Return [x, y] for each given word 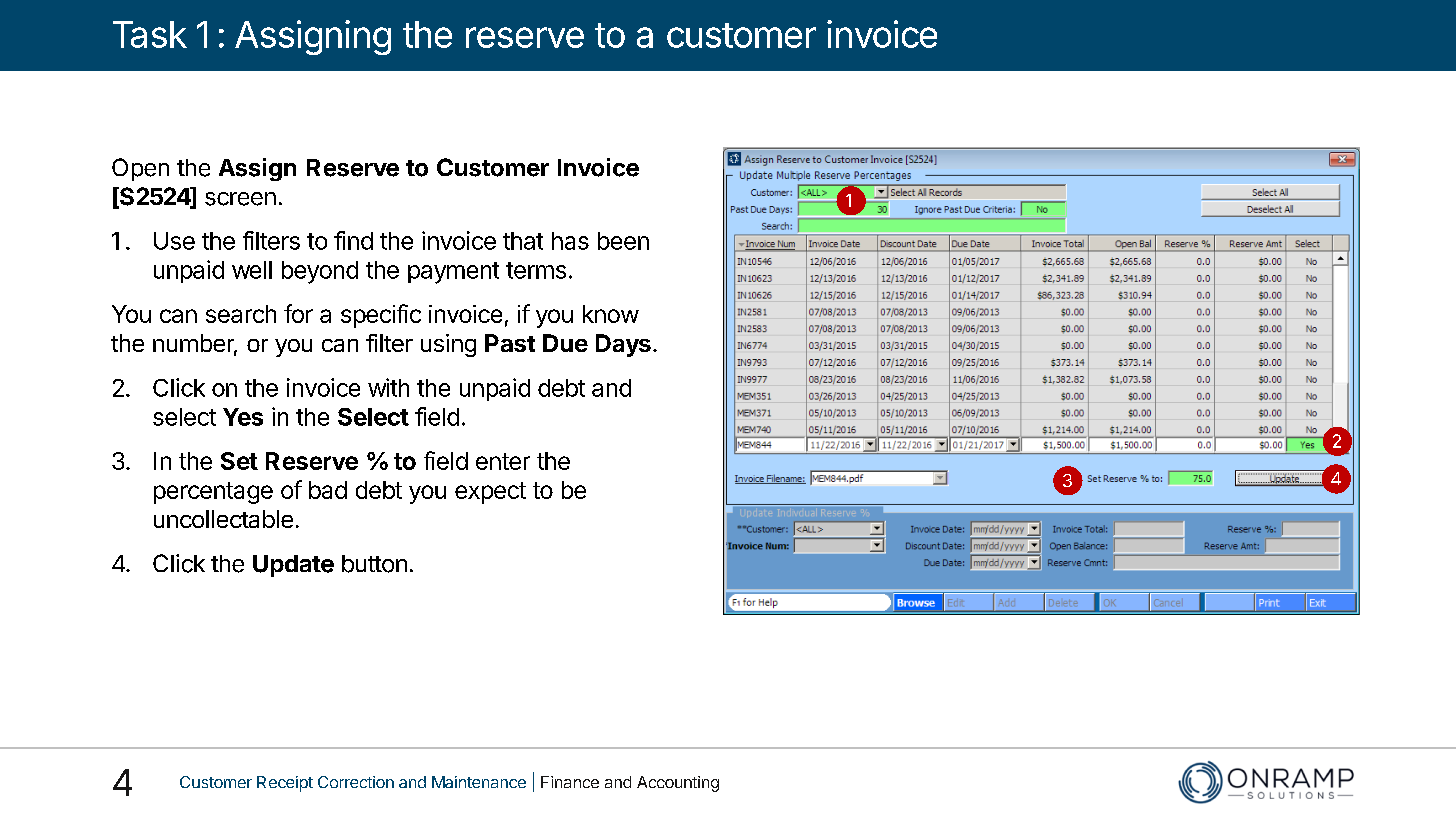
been [623, 241]
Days [623, 345]
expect [490, 493]
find [353, 240]
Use [174, 241]
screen [240, 199]
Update [293, 566]
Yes [243, 417]
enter [503, 461]
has [570, 241]
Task [150, 34]
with [388, 387]
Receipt [285, 784]
